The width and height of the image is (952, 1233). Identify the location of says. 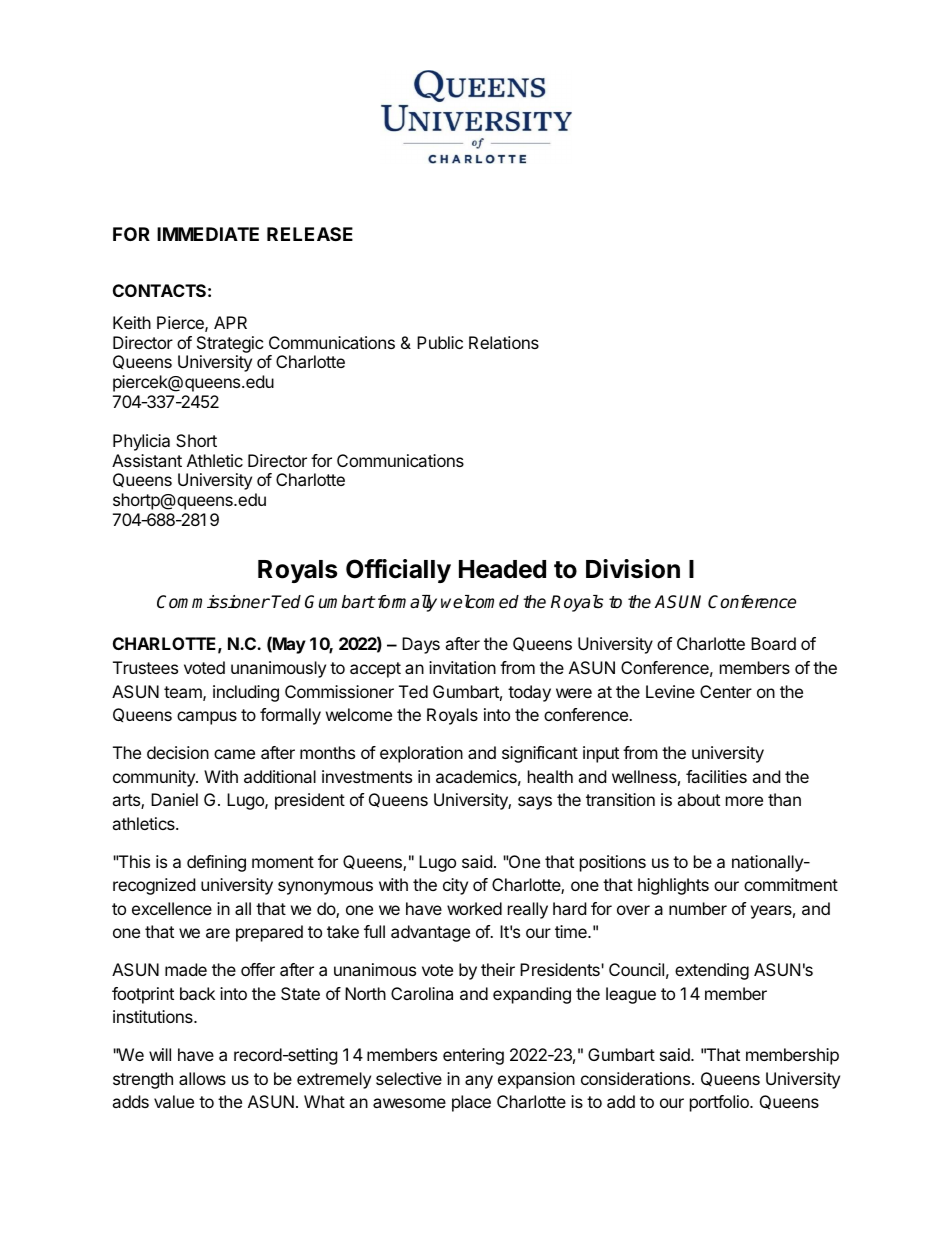
(535, 803).
